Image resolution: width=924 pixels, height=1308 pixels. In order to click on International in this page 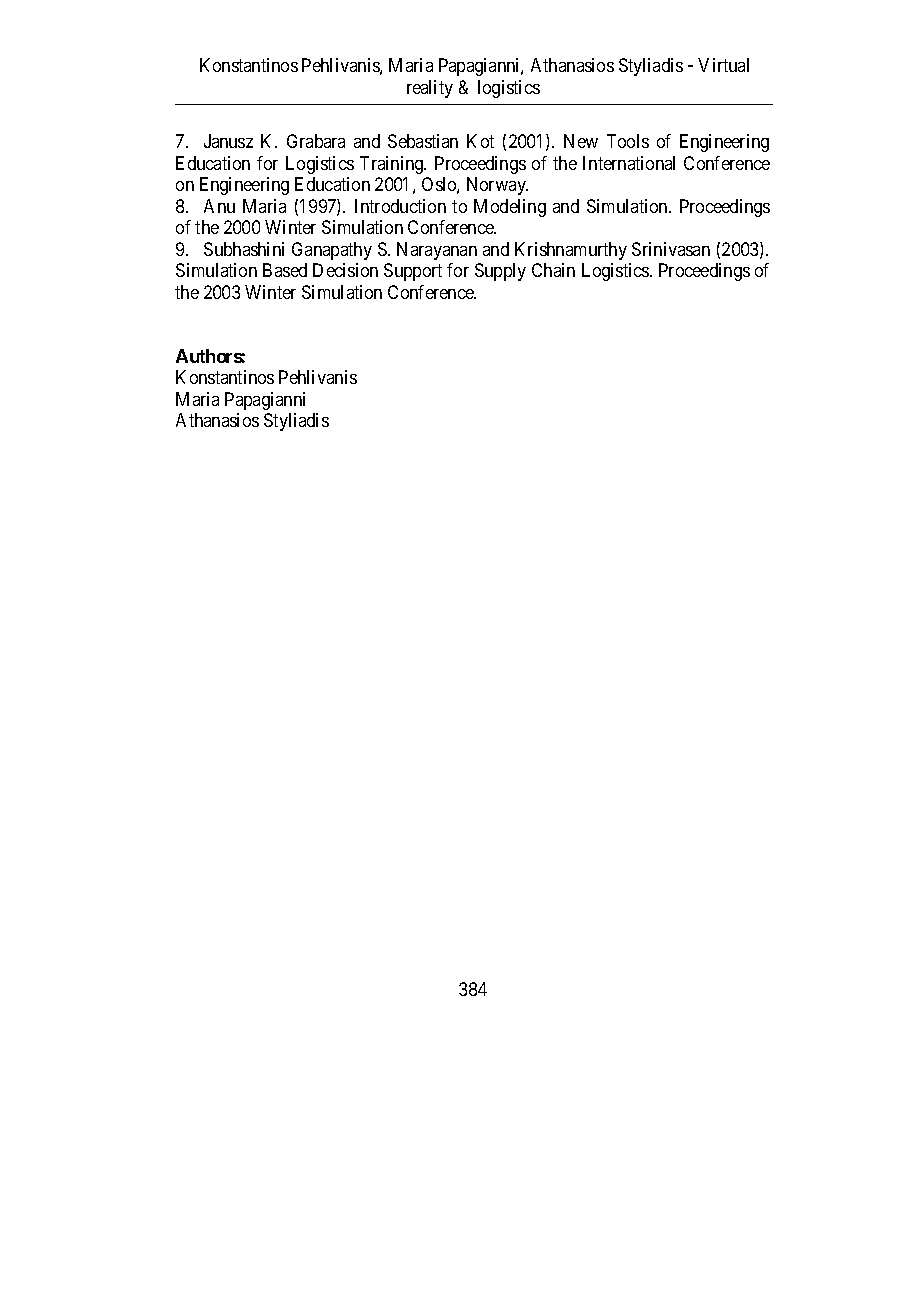, I will do `click(629, 163)`.
